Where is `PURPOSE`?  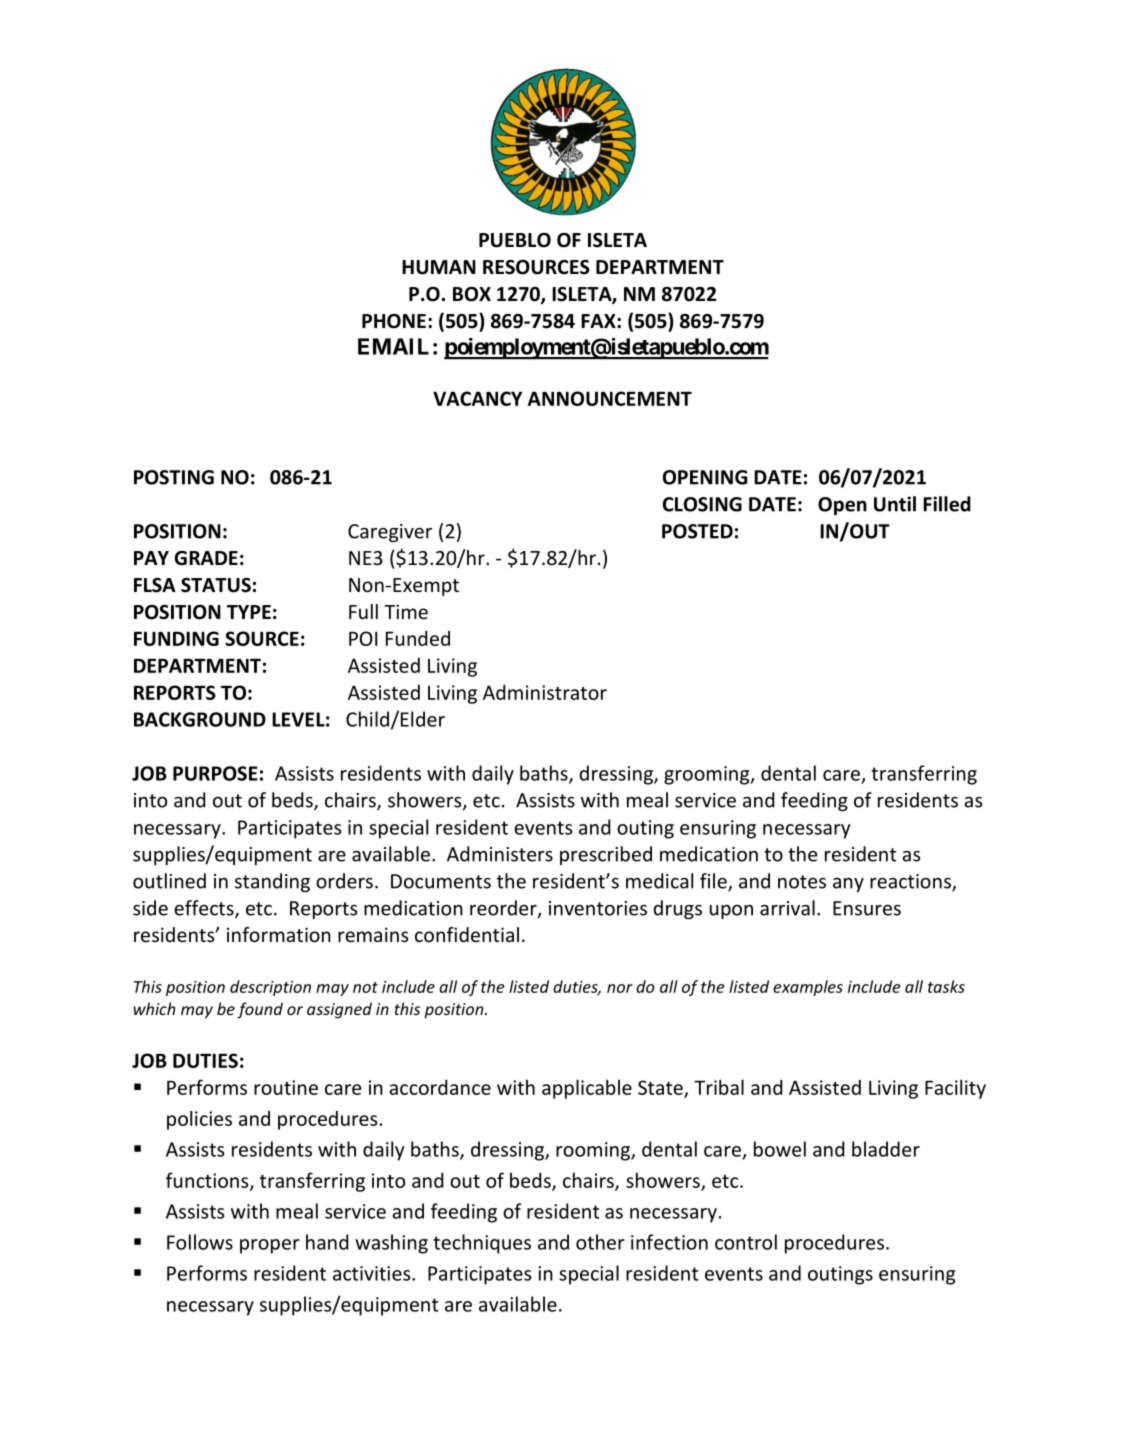 PURPOSE is located at coordinates (215, 773).
